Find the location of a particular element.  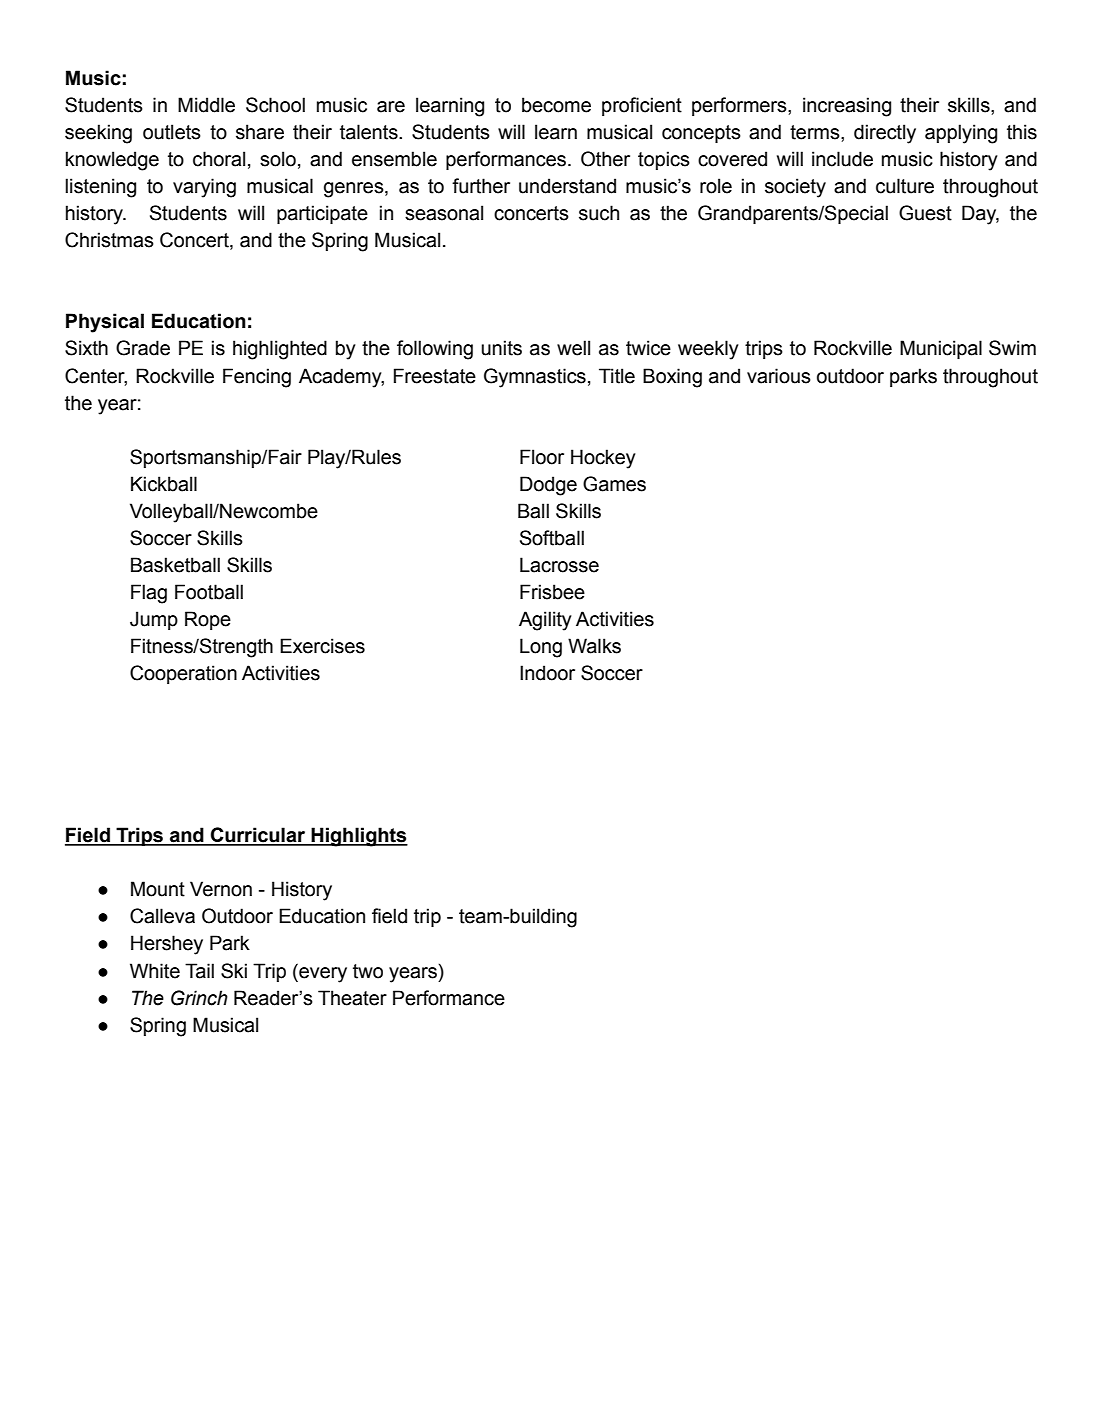

become is located at coordinates (556, 105).
